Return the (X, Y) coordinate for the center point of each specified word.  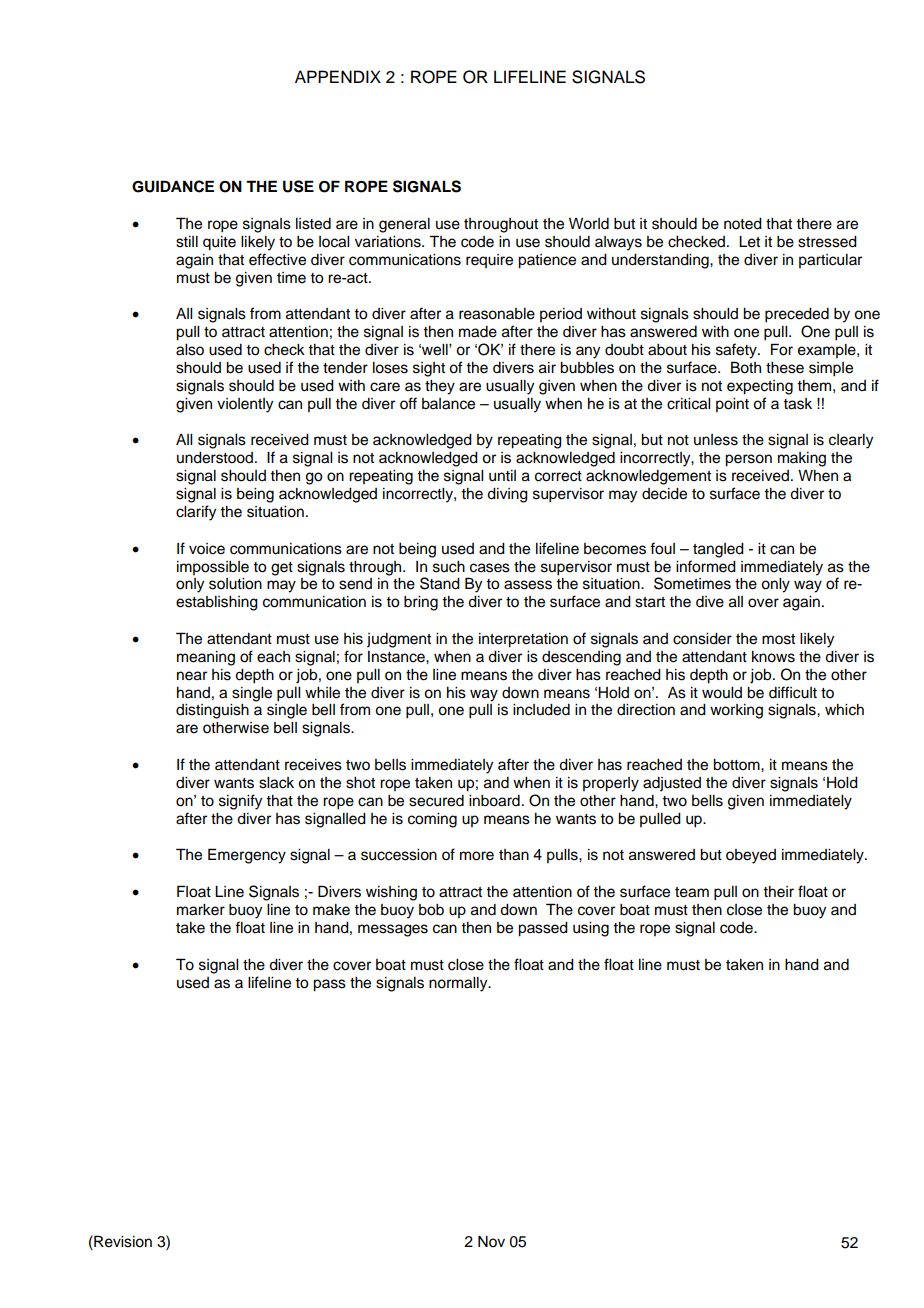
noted (743, 224)
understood (215, 458)
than (514, 855)
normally (459, 984)
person (748, 460)
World (589, 224)
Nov (491, 1242)
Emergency (247, 856)
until (502, 476)
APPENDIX (338, 76)
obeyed (751, 856)
